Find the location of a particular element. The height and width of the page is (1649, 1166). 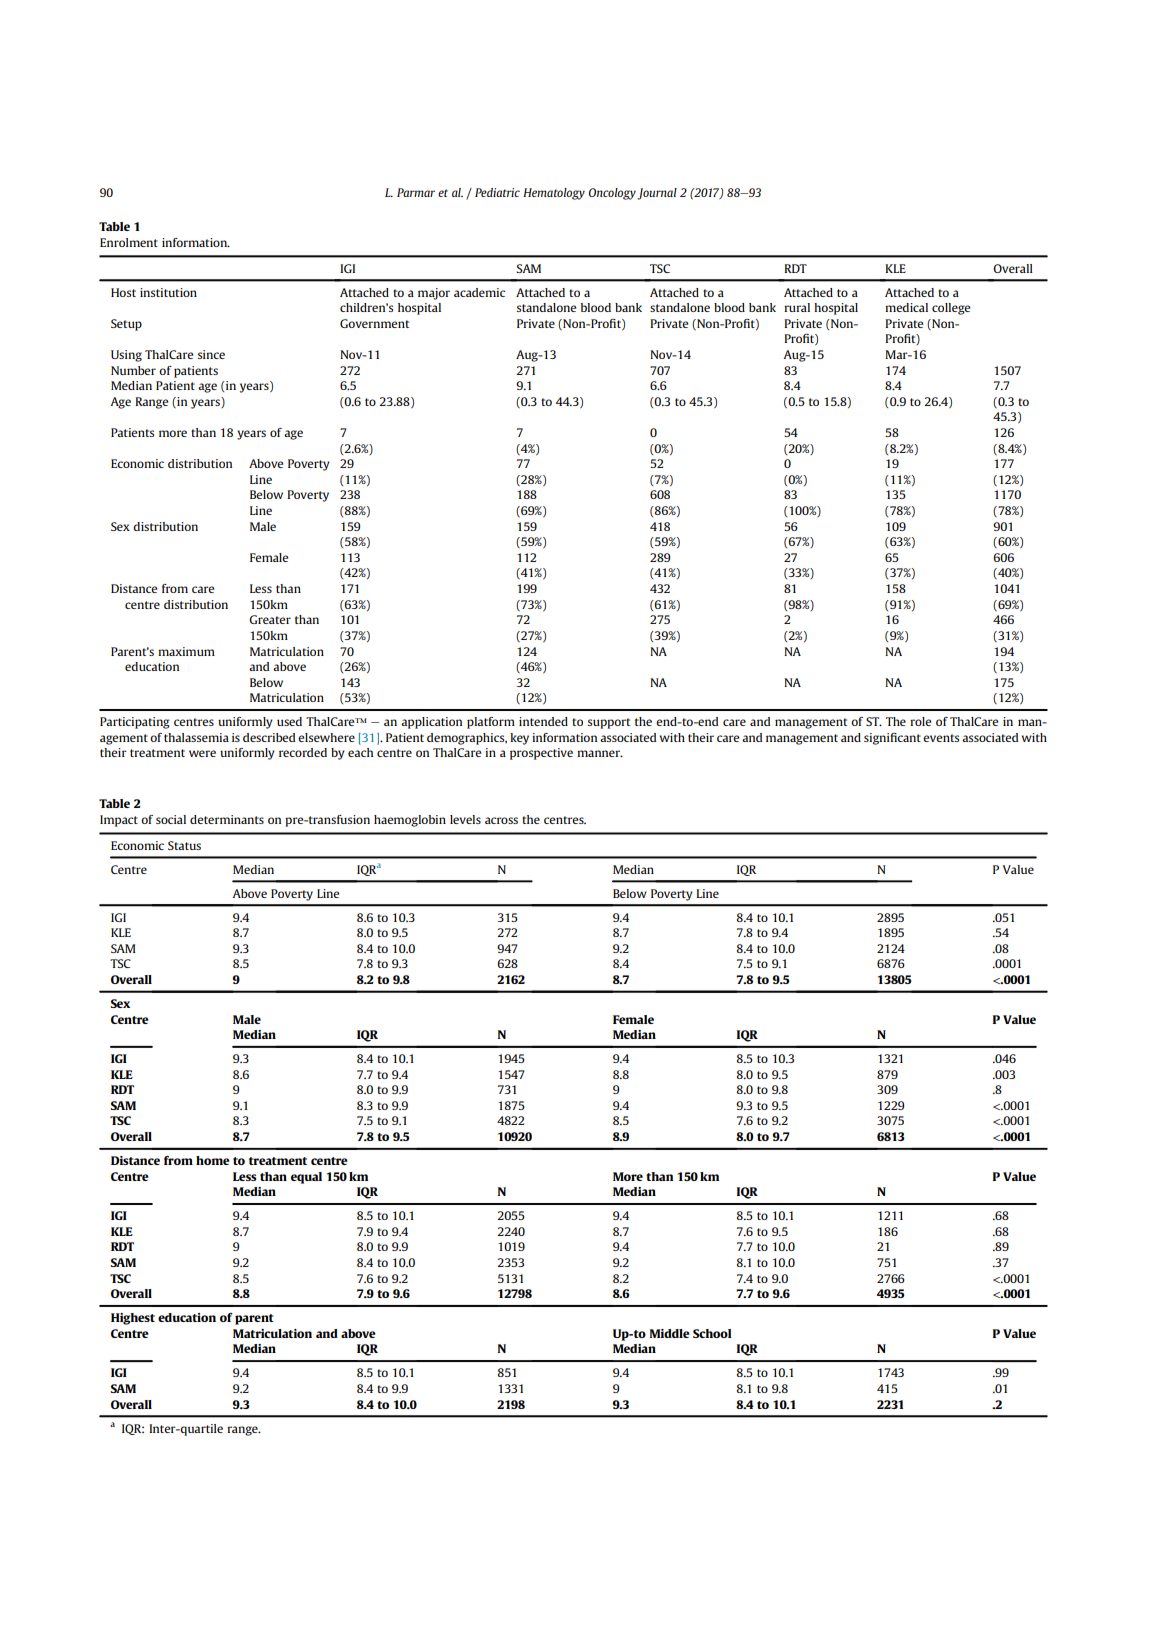

Enrolment is located at coordinates (129, 242).
